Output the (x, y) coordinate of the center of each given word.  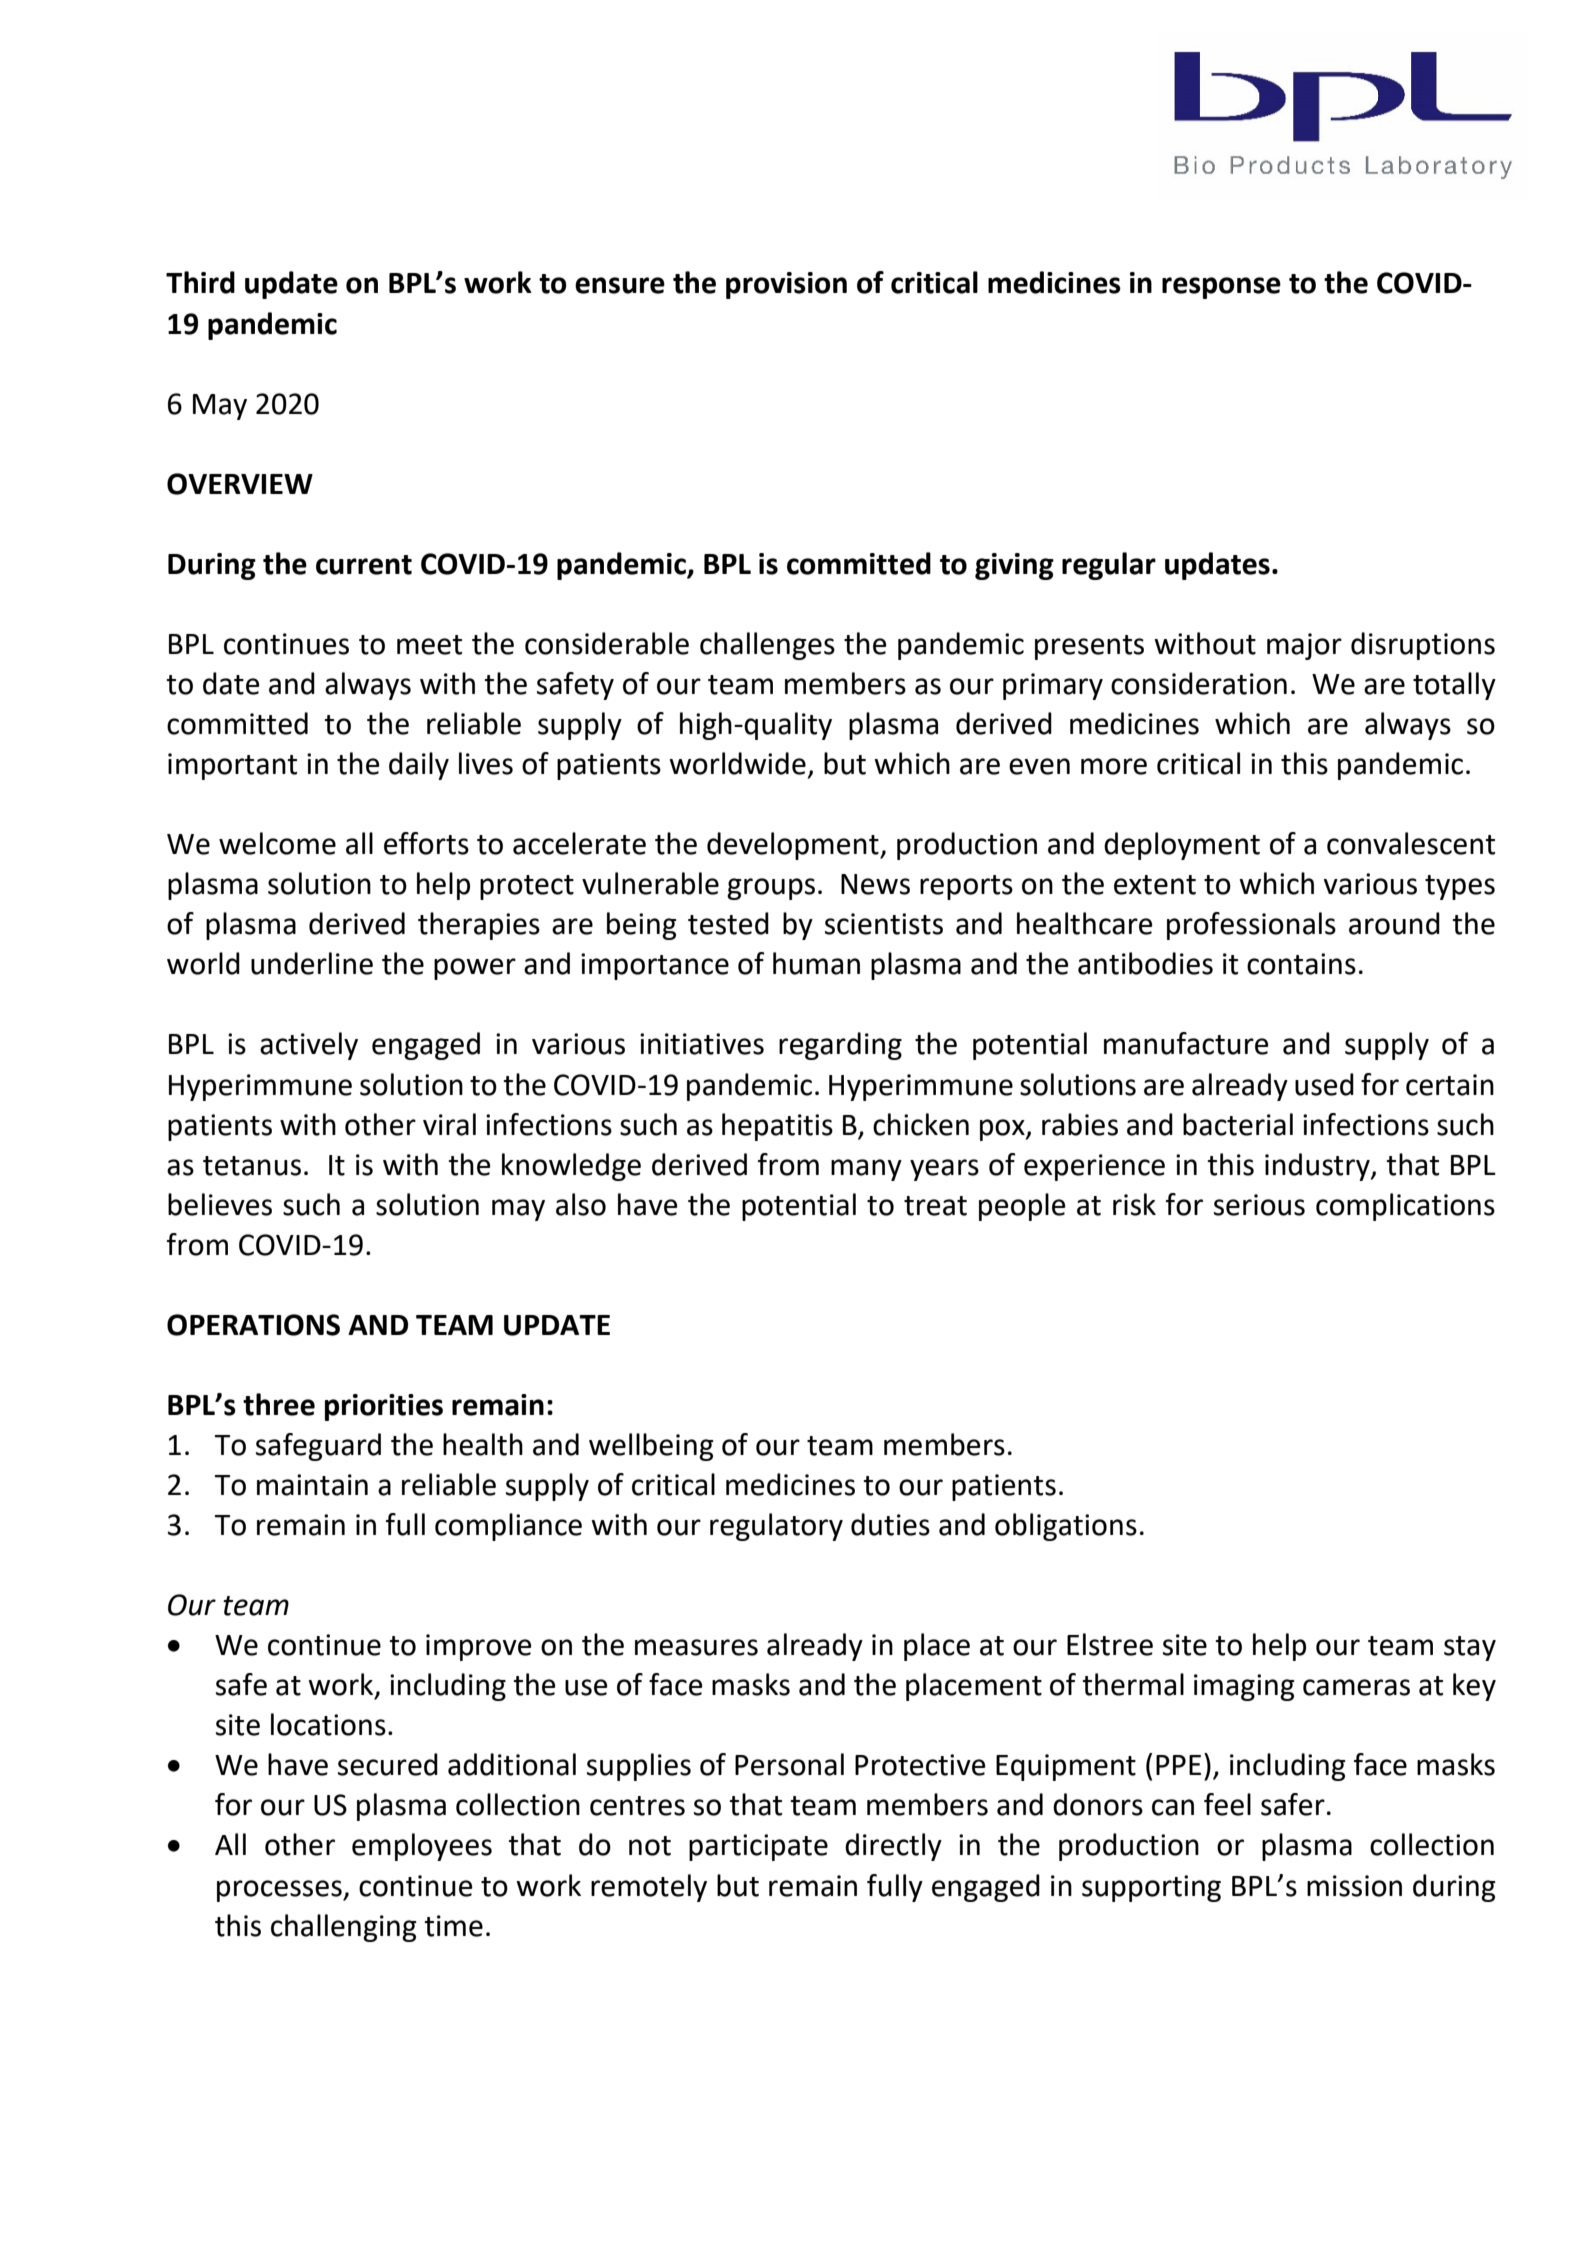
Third (200, 282)
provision (786, 285)
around (1394, 923)
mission (1354, 1886)
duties (890, 1524)
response (1221, 288)
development (794, 846)
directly (893, 1847)
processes (280, 1891)
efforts (426, 843)
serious (1259, 1205)
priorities (384, 1407)
